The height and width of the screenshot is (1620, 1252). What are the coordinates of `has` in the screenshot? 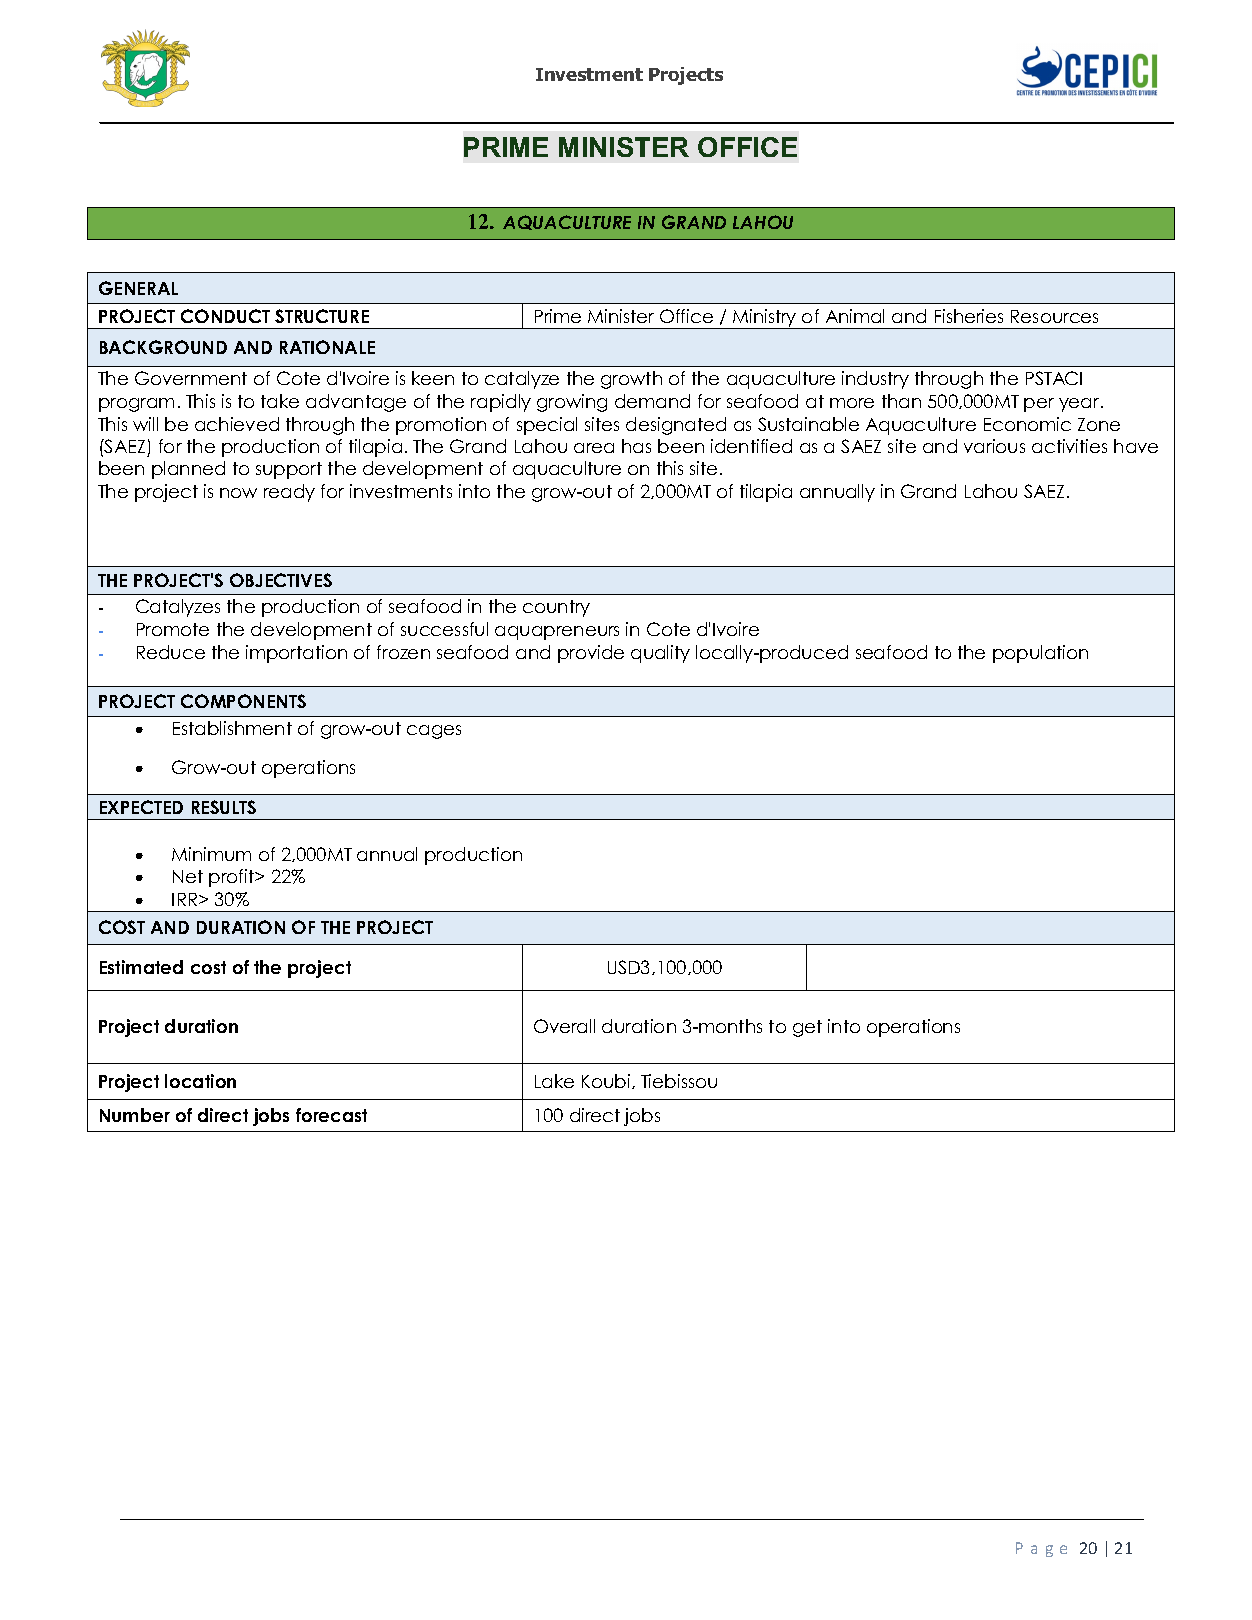 It's located at (636, 446).
